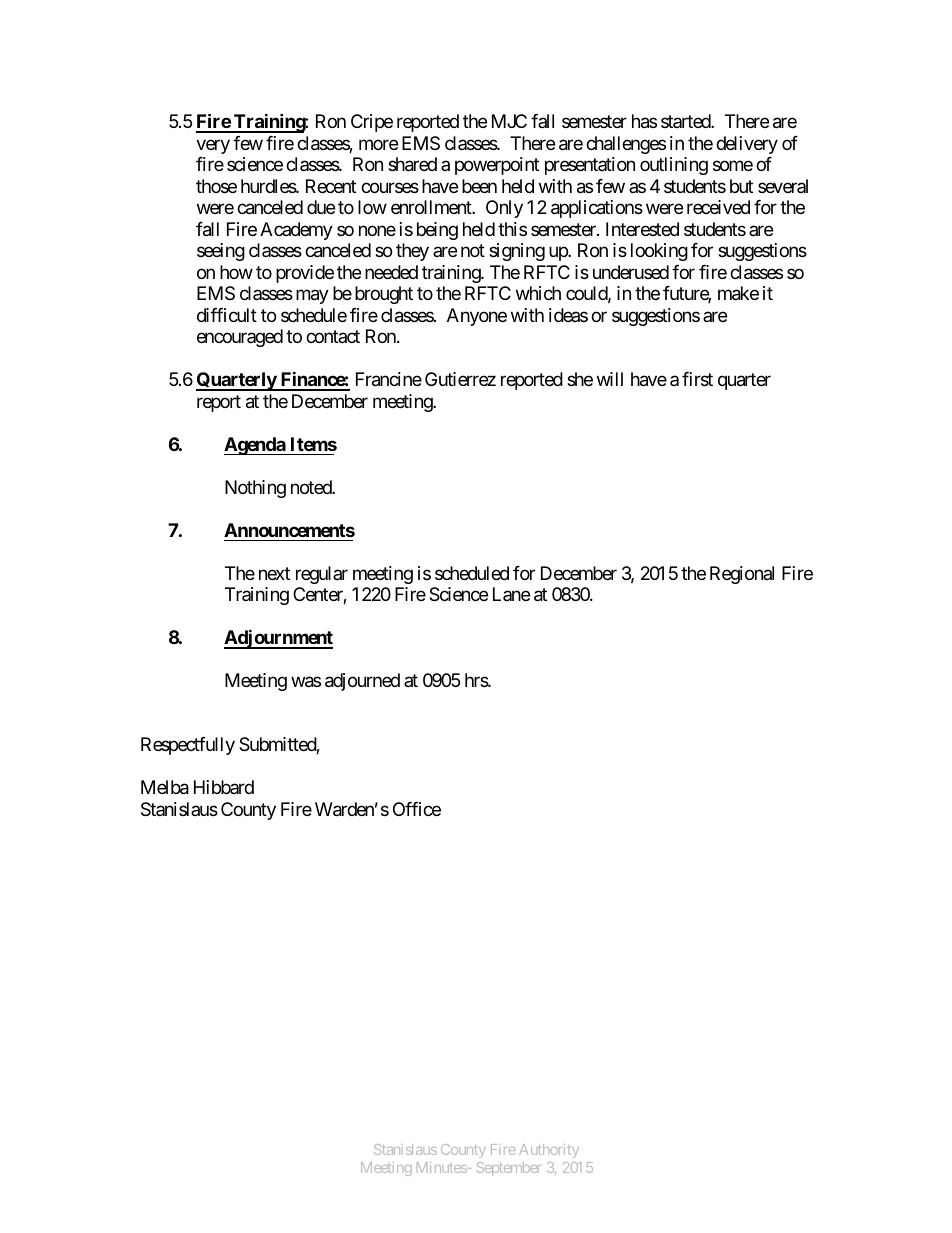  What do you see at coordinates (697, 379) in the document?
I see `first` at bounding box center [697, 379].
